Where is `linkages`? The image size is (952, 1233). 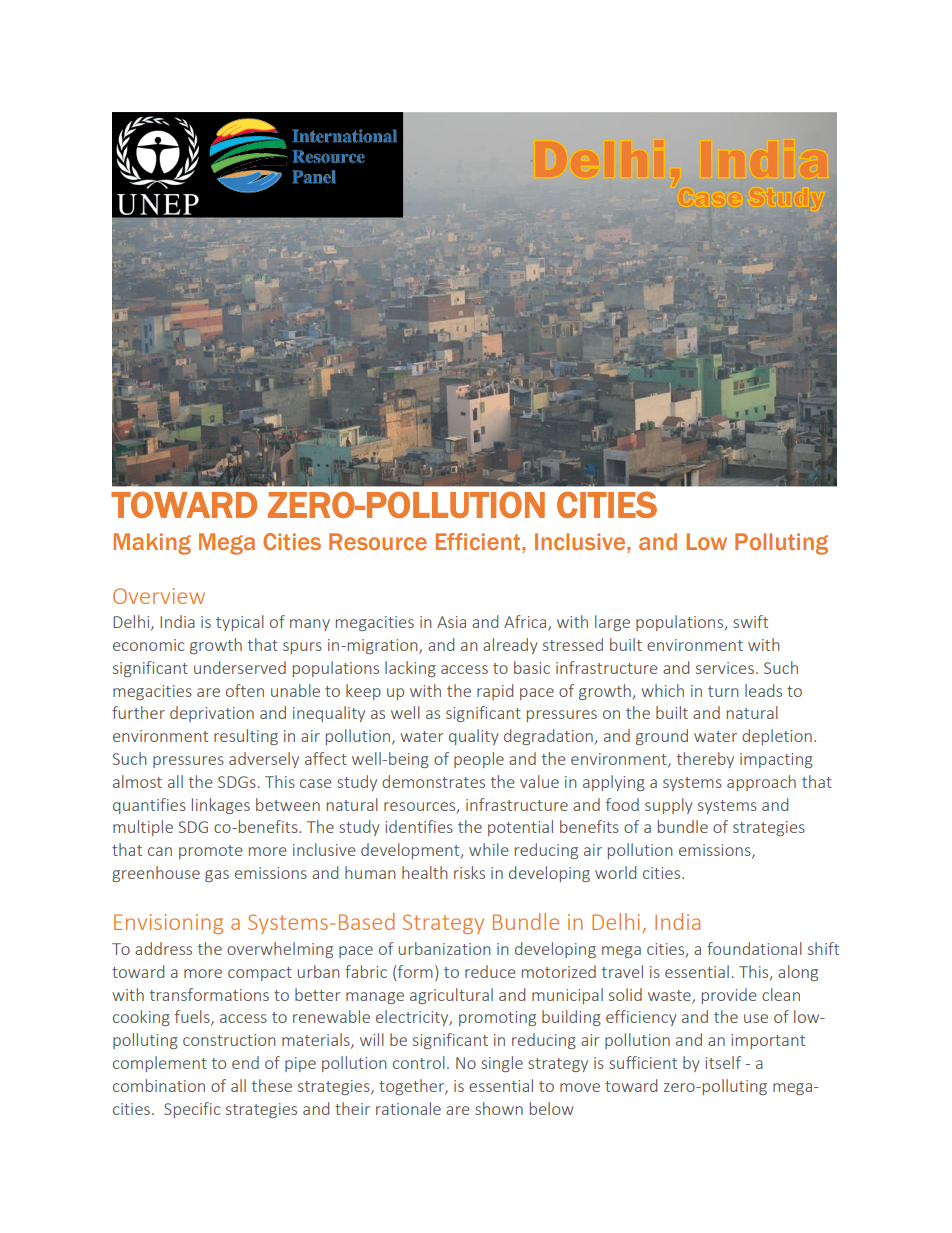
linkages is located at coordinates (221, 806).
